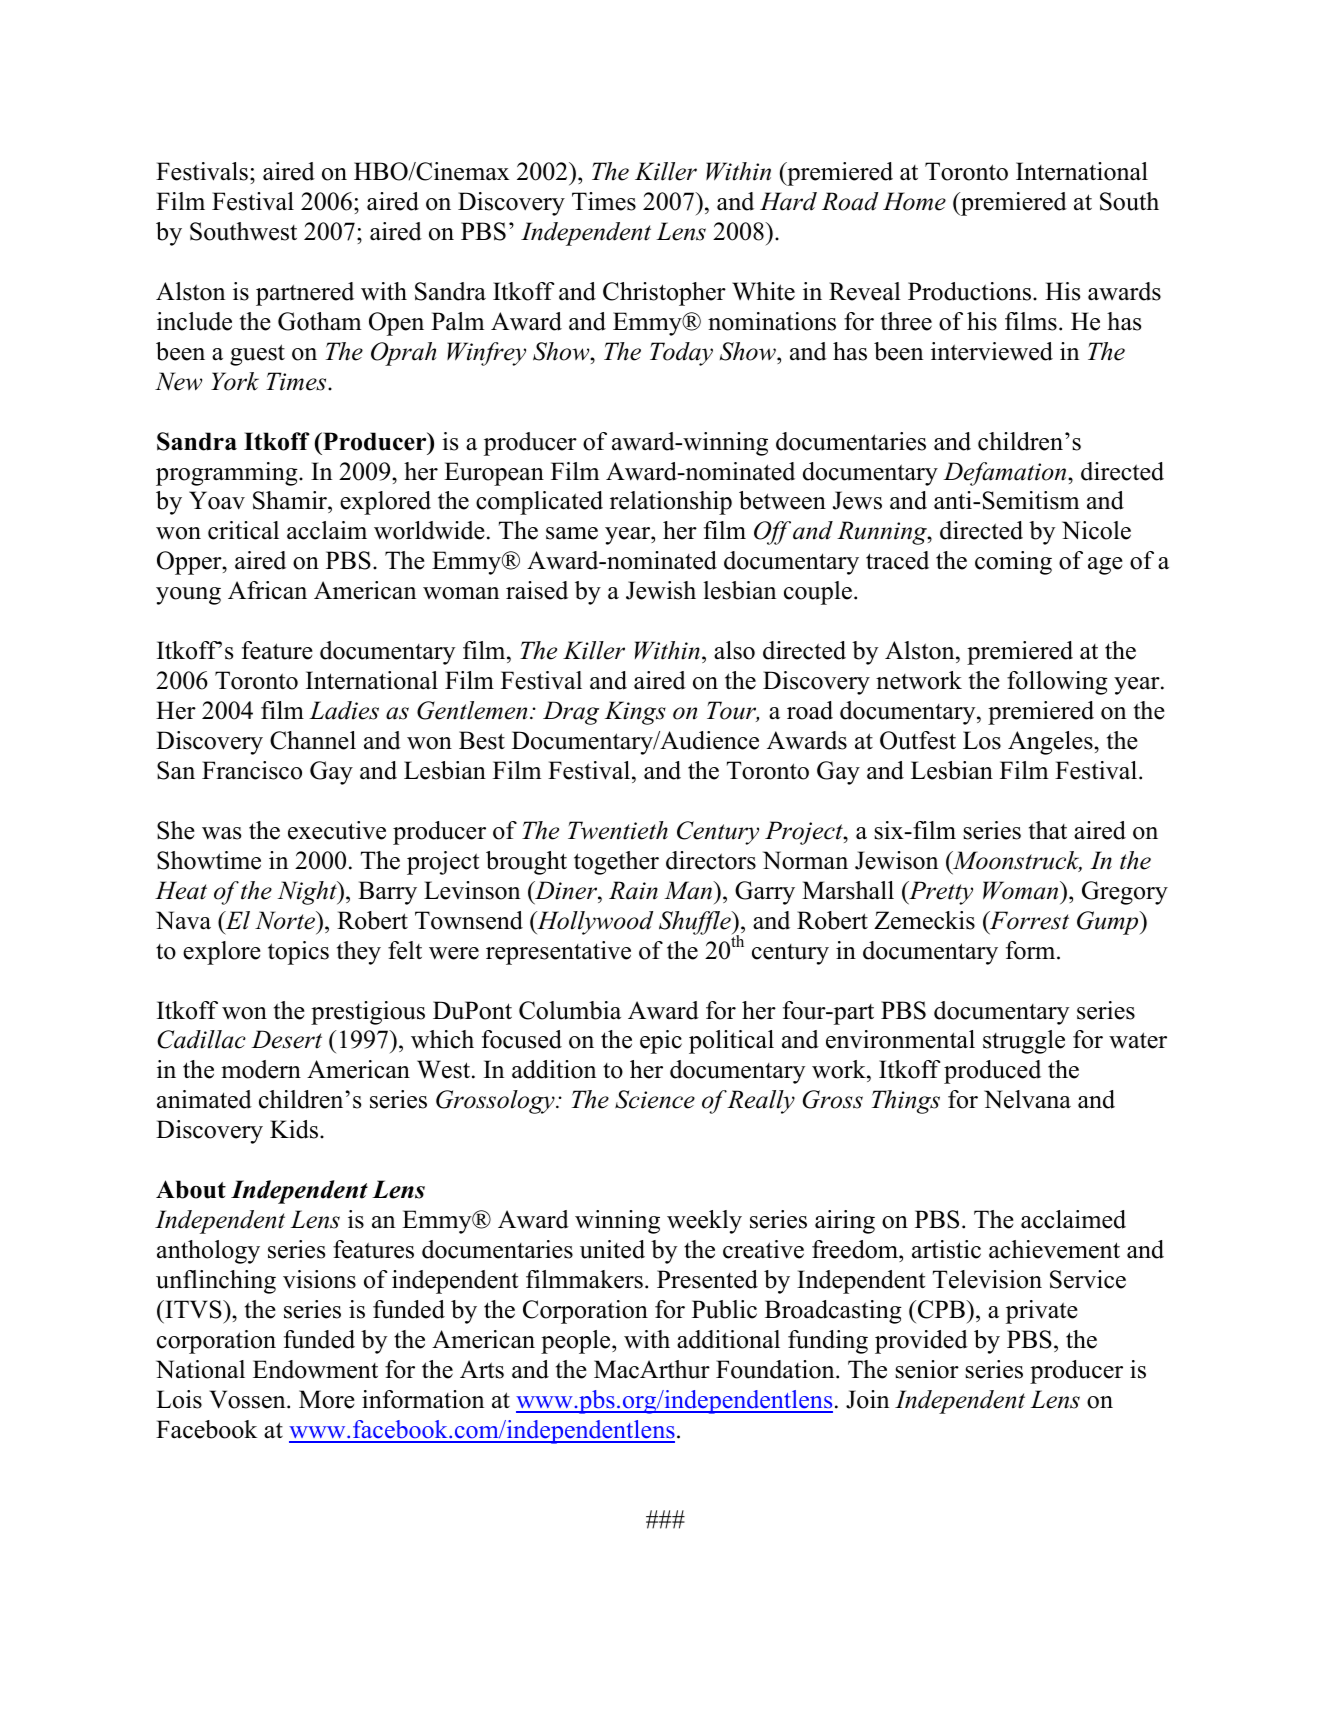 This screenshot has width=1328, height=1719. Describe the element at coordinates (252, 770) in the screenshot. I see `Francisco` at that location.
